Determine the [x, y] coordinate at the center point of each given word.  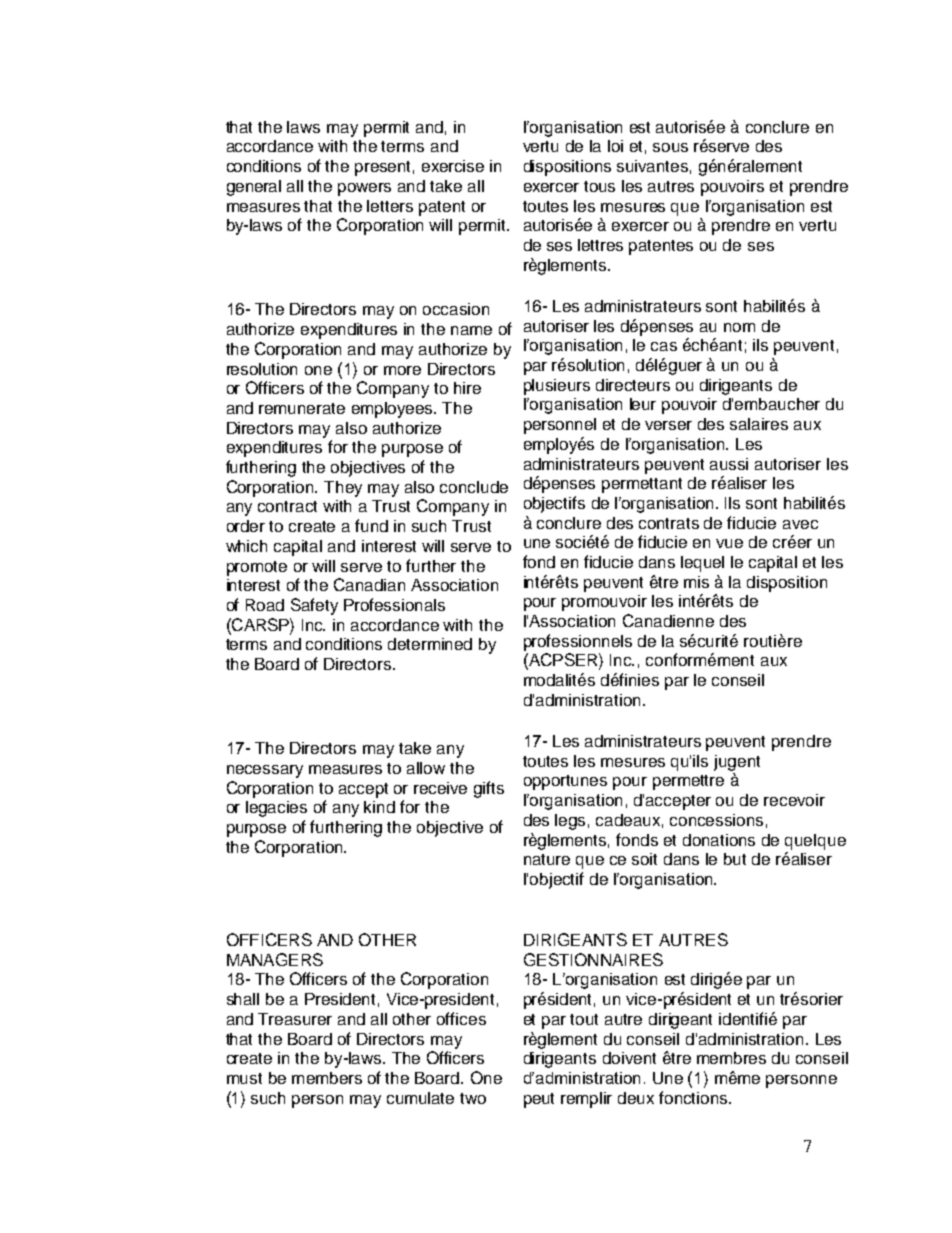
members [327, 1078]
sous [670, 147]
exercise [453, 166]
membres [731, 1058]
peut [539, 1100]
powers [364, 189]
